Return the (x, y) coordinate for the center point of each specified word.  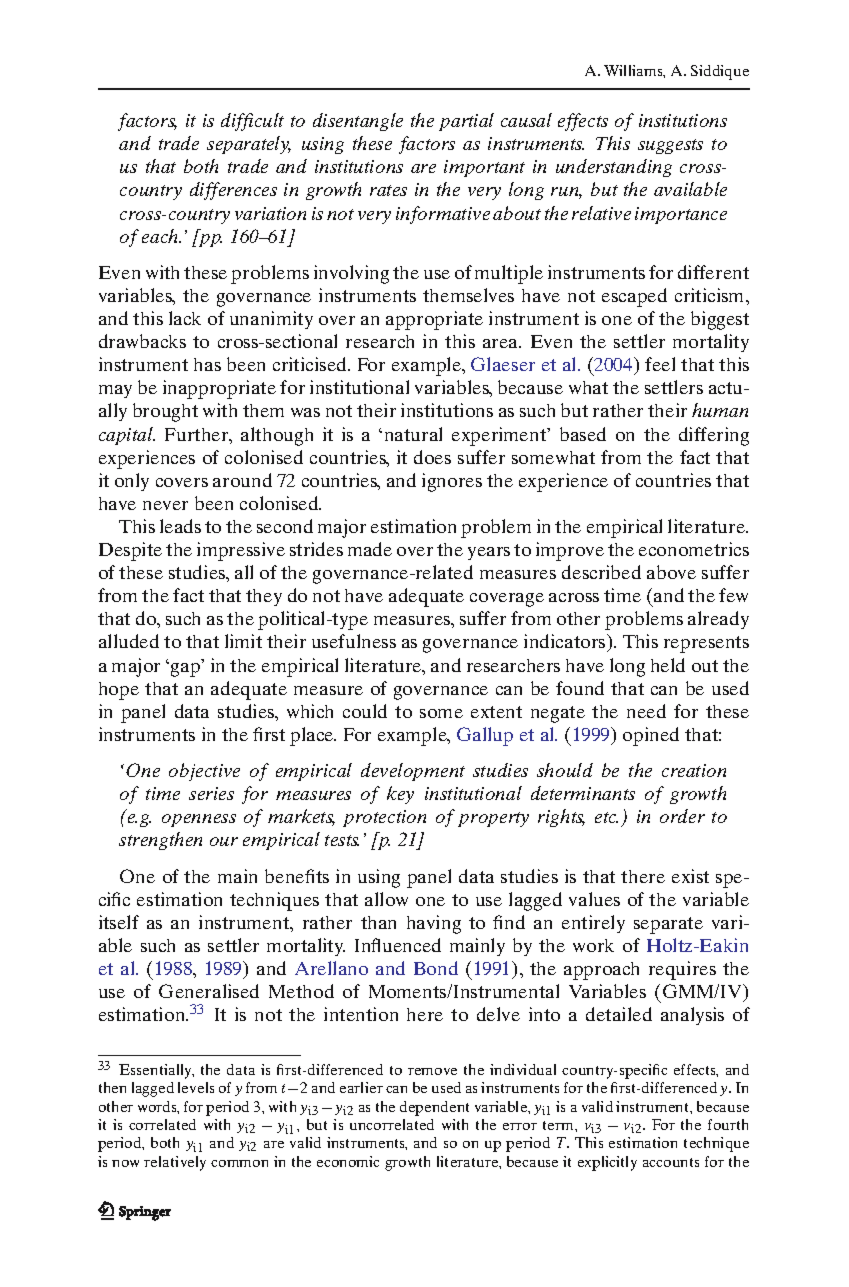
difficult (252, 122)
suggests (670, 146)
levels (196, 1087)
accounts (671, 1162)
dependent (434, 1108)
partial (466, 122)
